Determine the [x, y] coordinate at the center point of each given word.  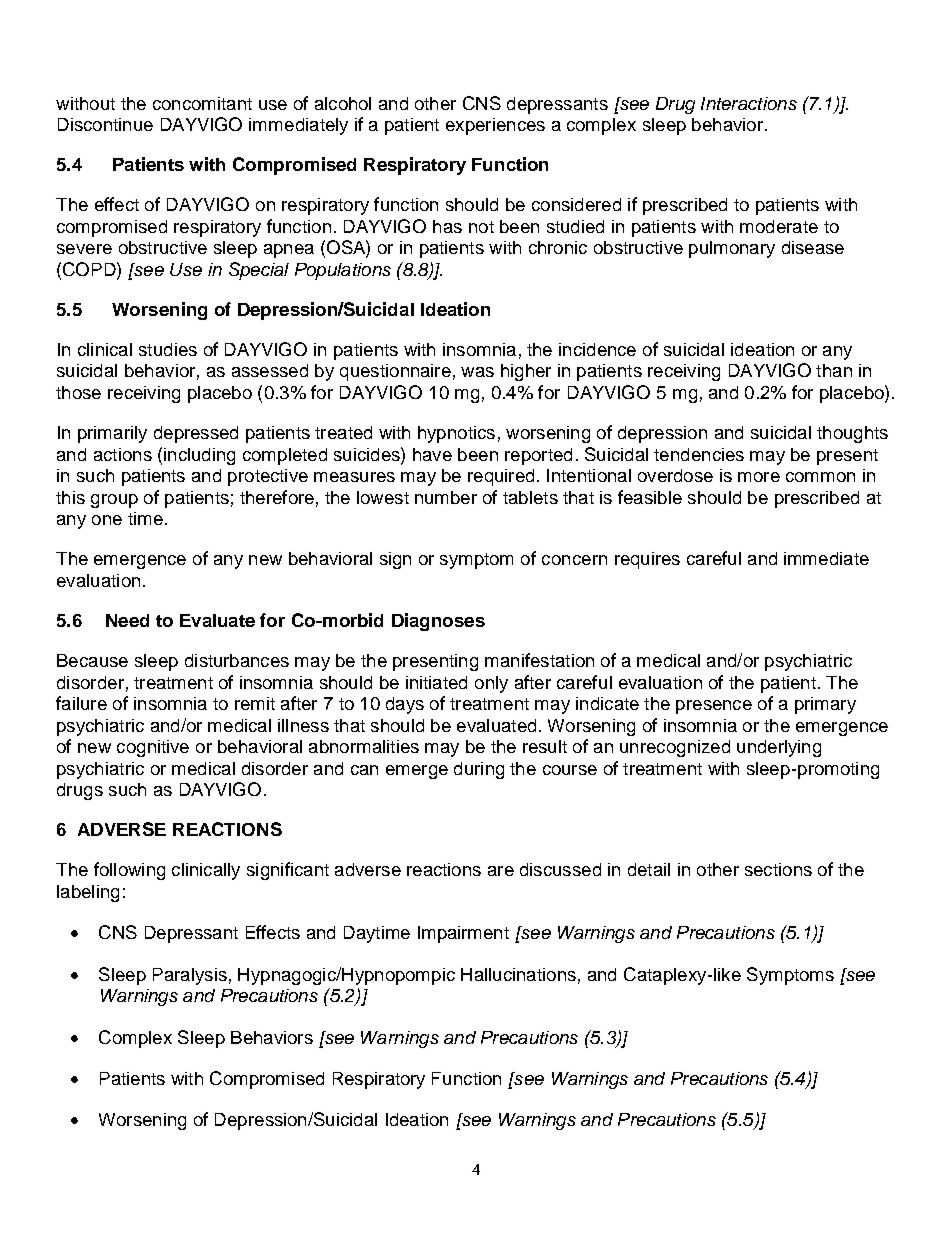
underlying [779, 748]
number [446, 497]
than [834, 370]
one [107, 520]
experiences [495, 126]
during [479, 770]
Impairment [463, 934]
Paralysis [190, 976]
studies [168, 349]
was [477, 372]
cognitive [153, 748]
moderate [779, 226]
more [759, 477]
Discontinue [105, 124]
